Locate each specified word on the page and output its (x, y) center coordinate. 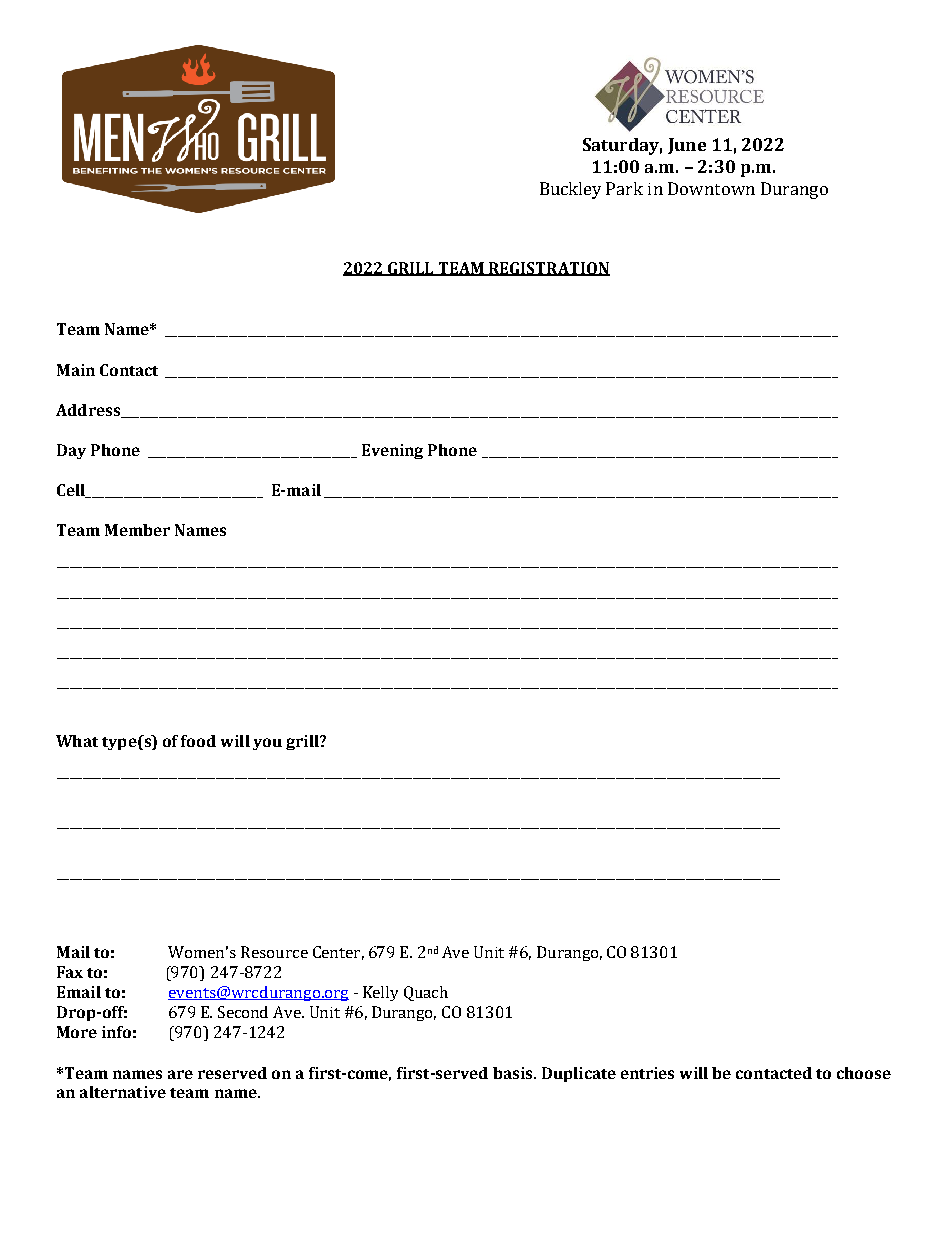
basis (514, 1073)
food (198, 741)
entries (647, 1073)
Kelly (380, 993)
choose (864, 1073)
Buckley (570, 190)
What (77, 741)
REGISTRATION (548, 269)
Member (137, 530)
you (267, 744)
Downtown (711, 188)
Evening (392, 451)
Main (76, 370)
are (180, 1074)
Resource (274, 952)
